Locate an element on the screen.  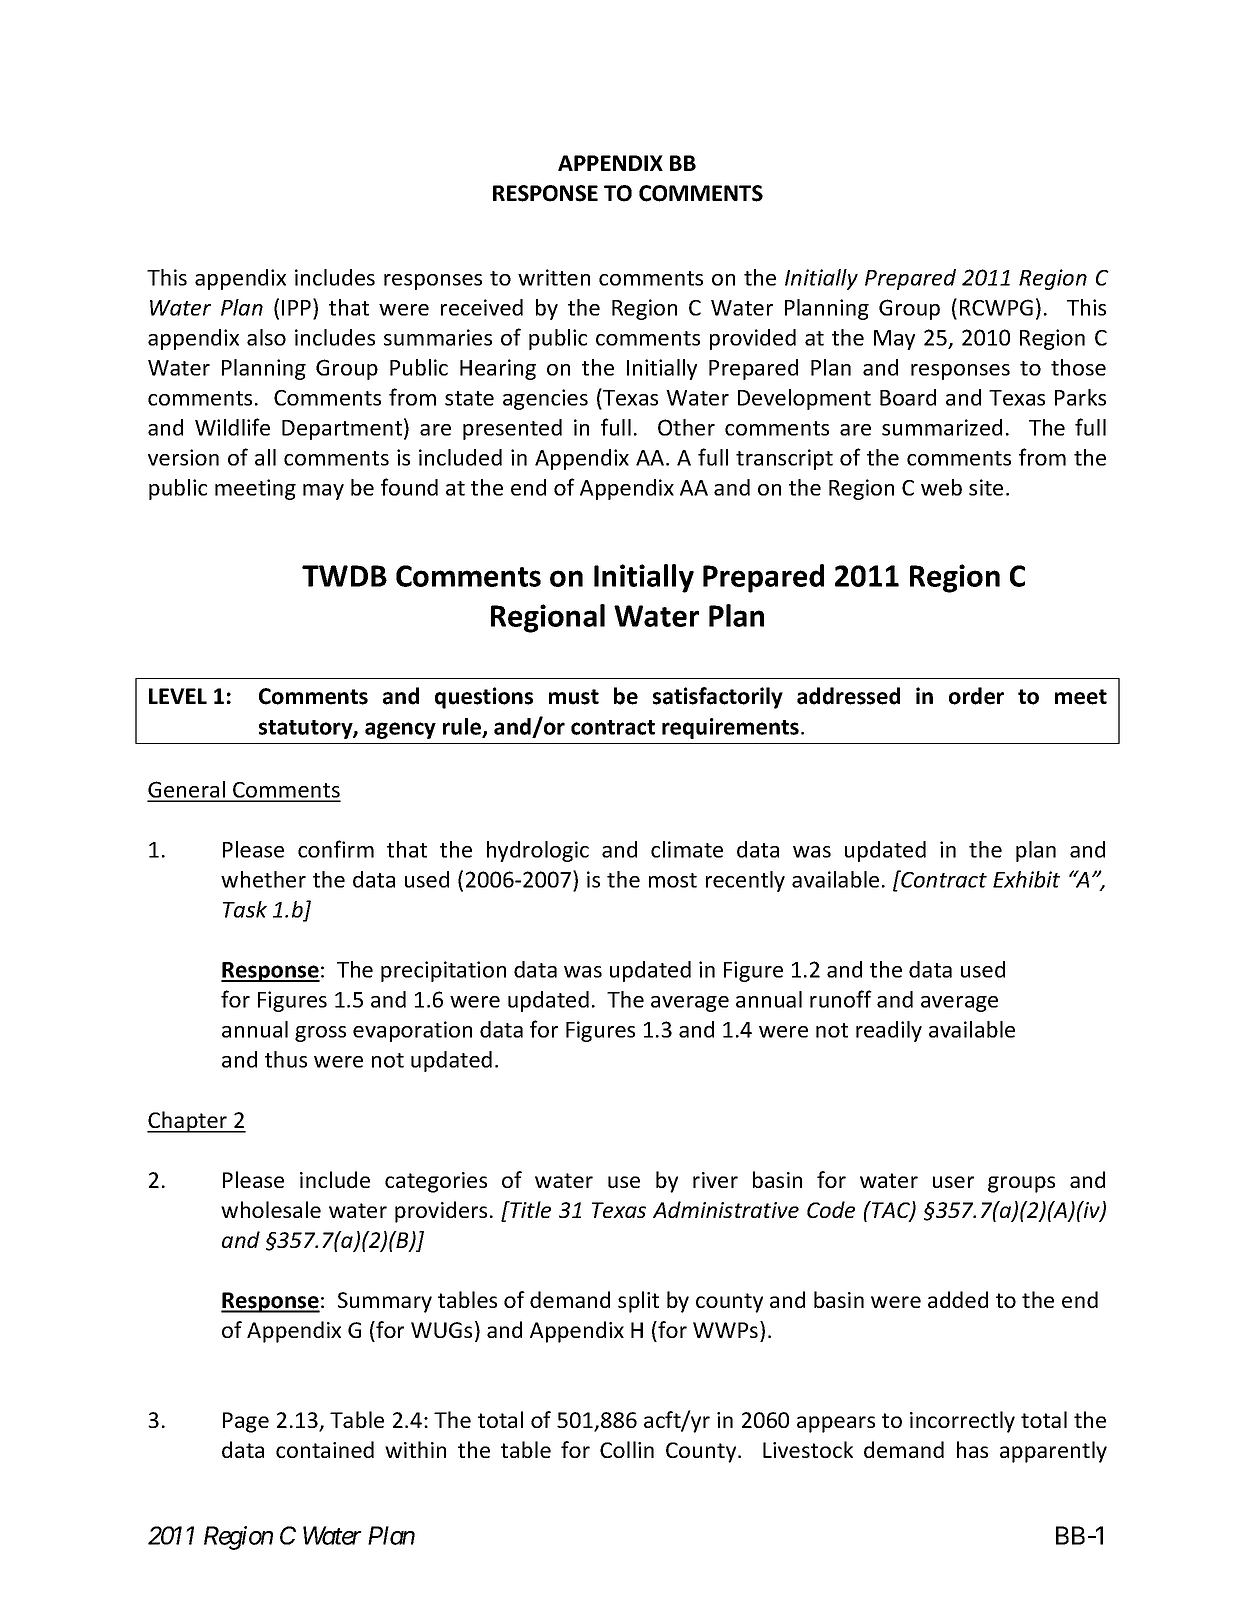
must is located at coordinates (574, 697).
